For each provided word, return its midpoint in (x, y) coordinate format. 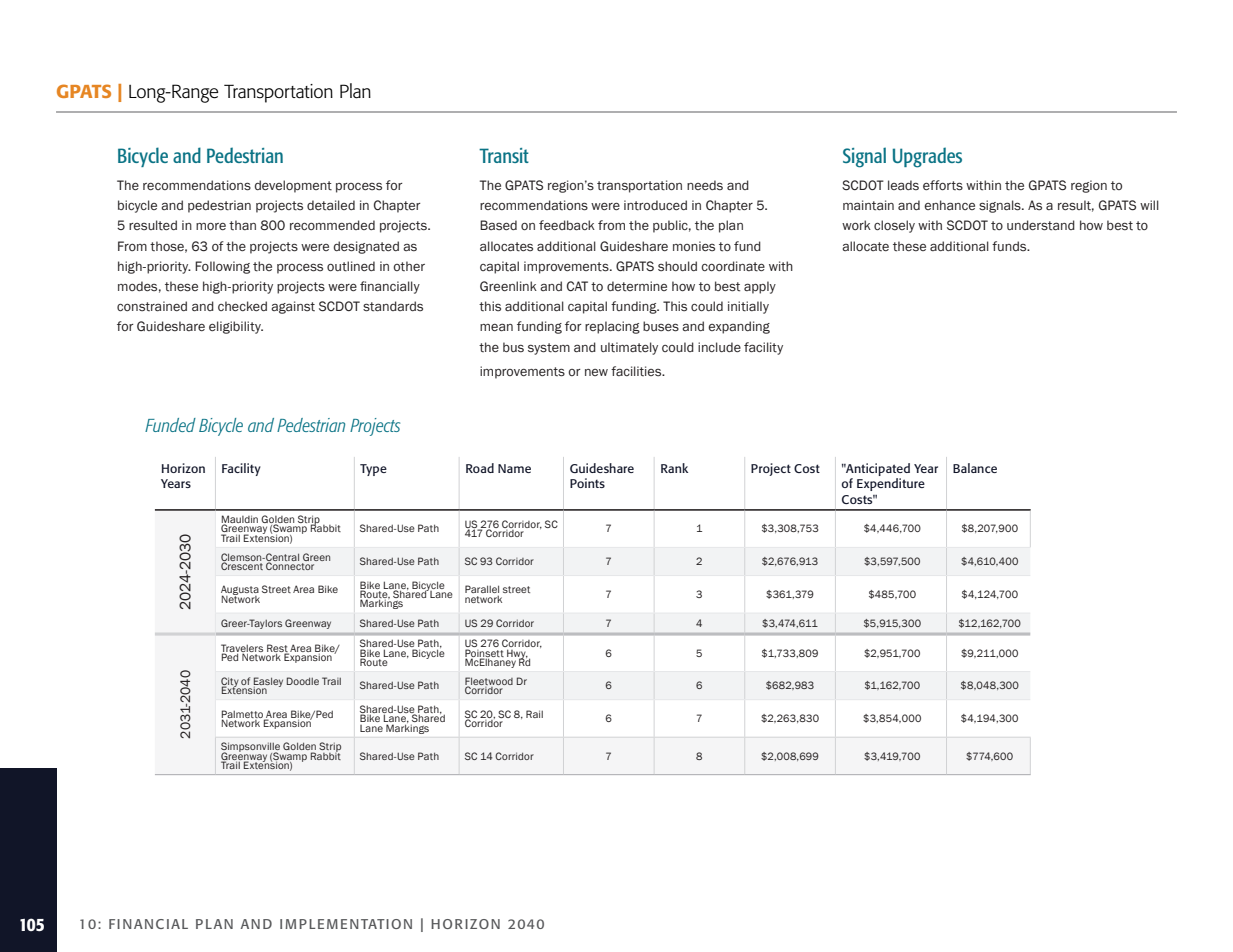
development (293, 186)
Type (373, 470)
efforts (943, 185)
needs (705, 185)
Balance (975, 468)
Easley (268, 683)
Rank (674, 468)
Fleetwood (489, 682)
